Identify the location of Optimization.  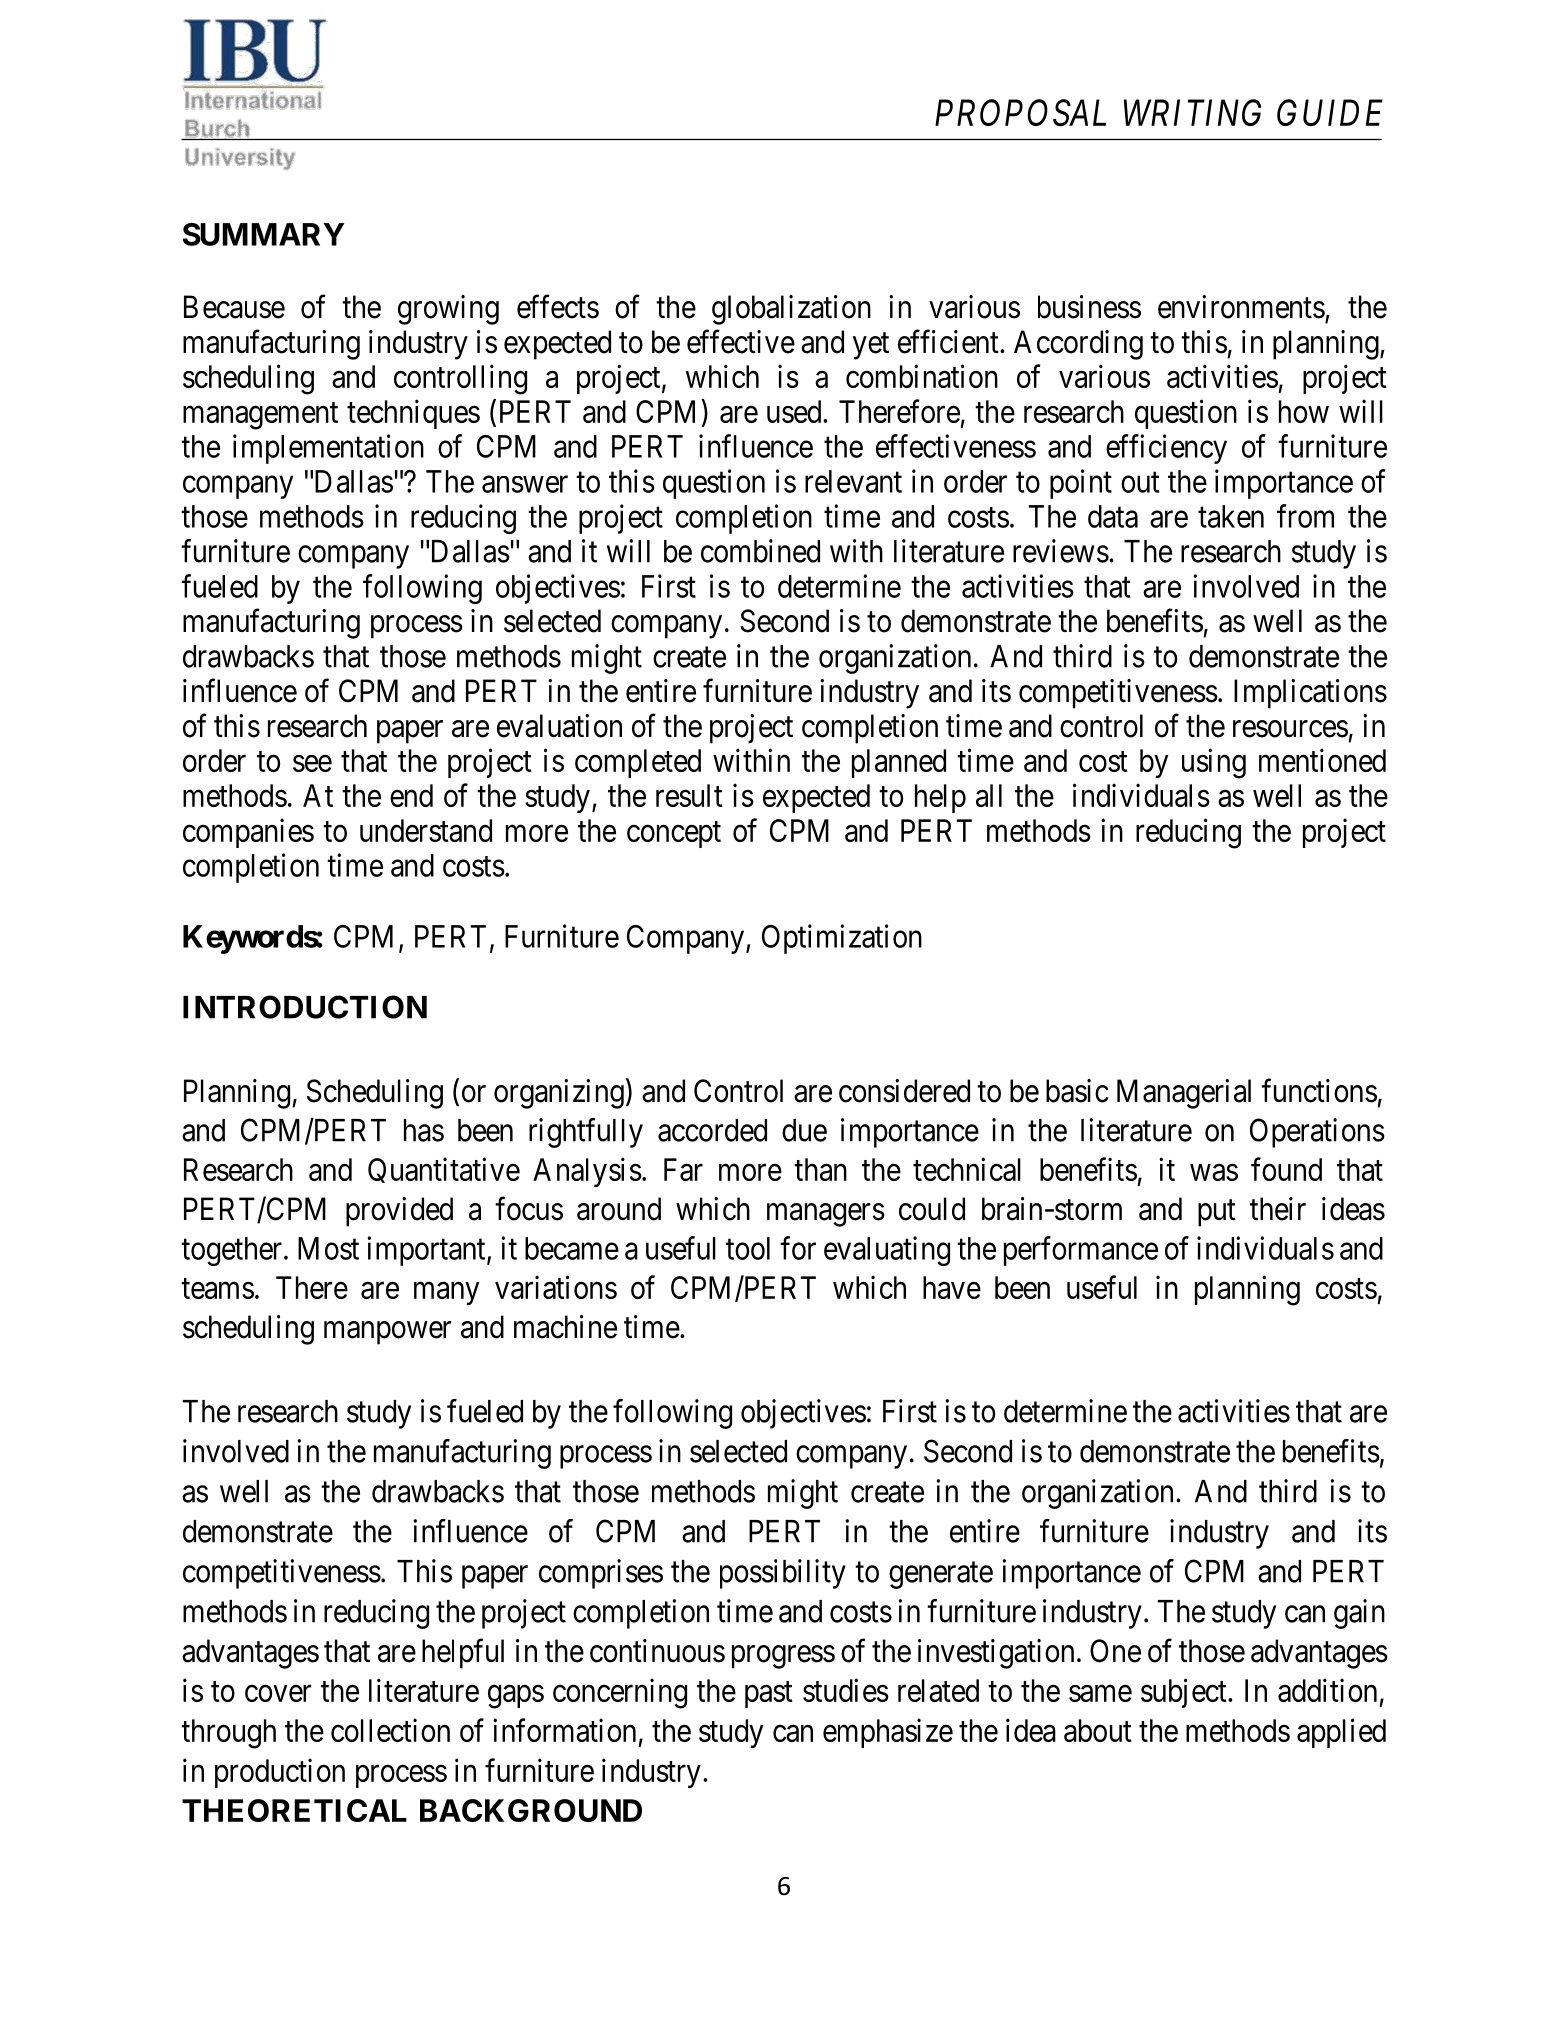
(842, 939).
